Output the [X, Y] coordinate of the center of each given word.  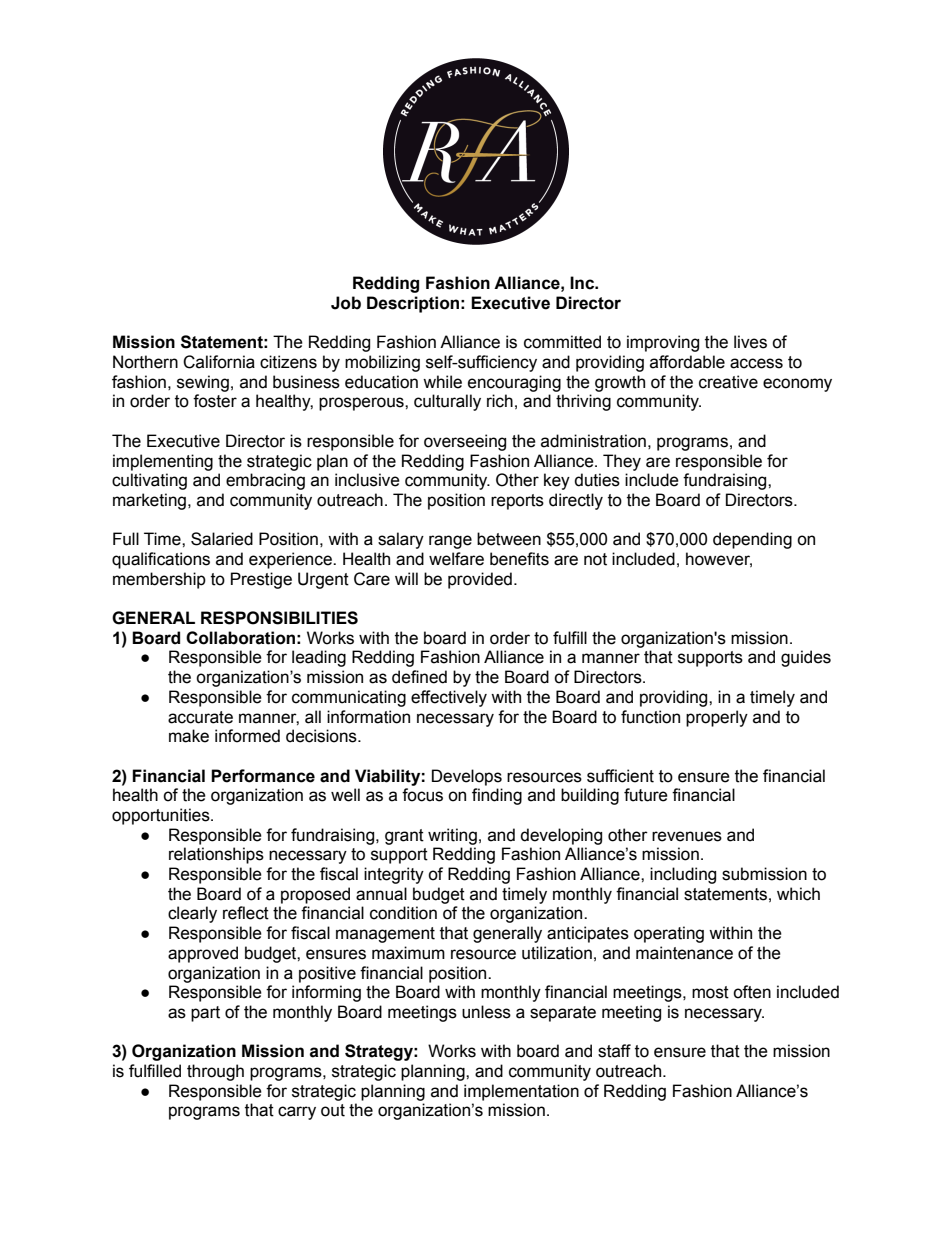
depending [752, 540]
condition [403, 913]
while [442, 382]
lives [750, 342]
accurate [200, 717]
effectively [449, 698]
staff [614, 1051]
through [215, 1072]
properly [717, 718]
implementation [521, 1092]
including [683, 875]
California [219, 362]
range [450, 542]
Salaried [222, 539]
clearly [192, 914]
